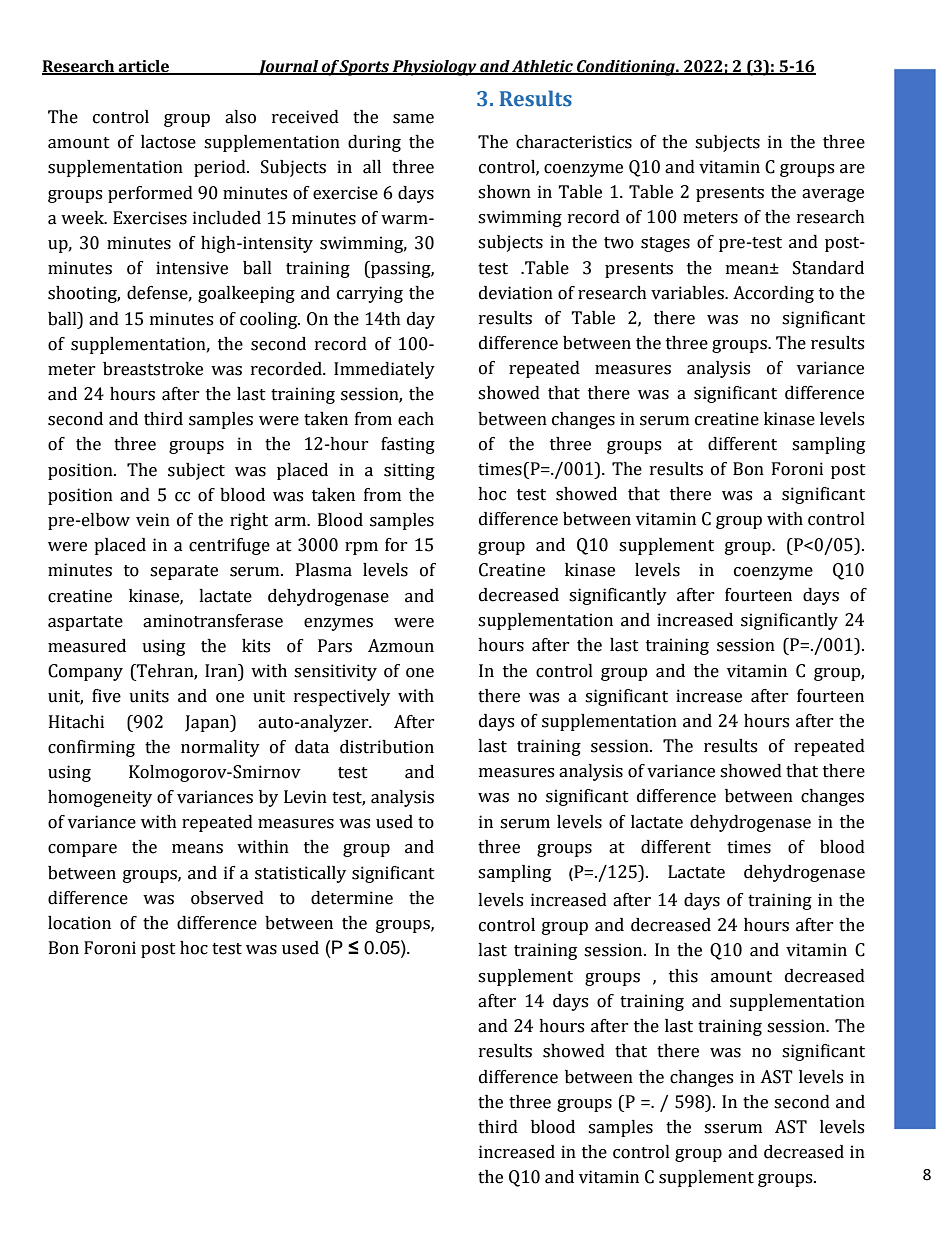 Image resolution: width=952 pixels, height=1233 pixels. Describe the element at coordinates (222, 672) in the page. I see `Iran` at that location.
